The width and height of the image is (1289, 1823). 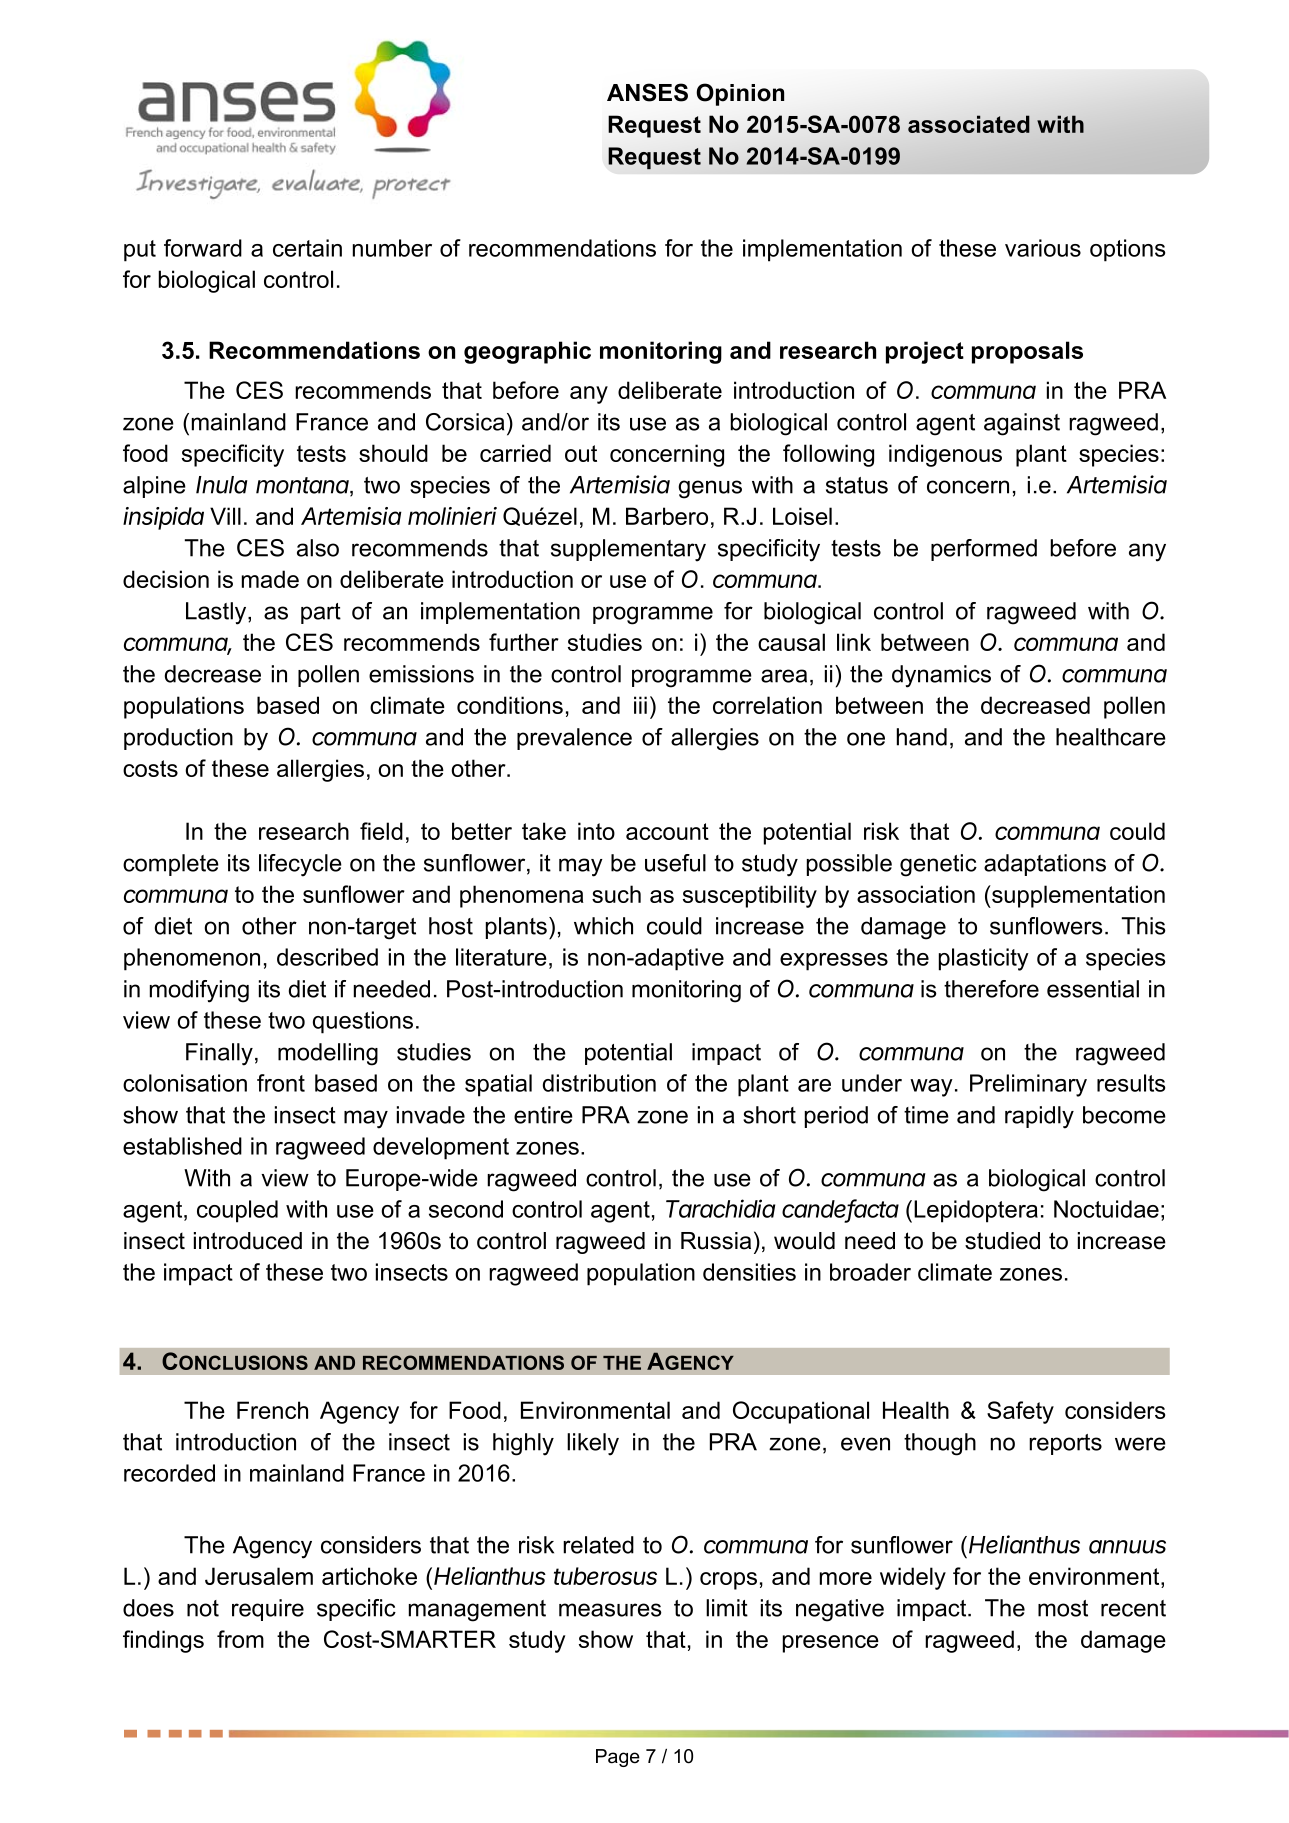 I want to click on associated, so click(x=969, y=124).
